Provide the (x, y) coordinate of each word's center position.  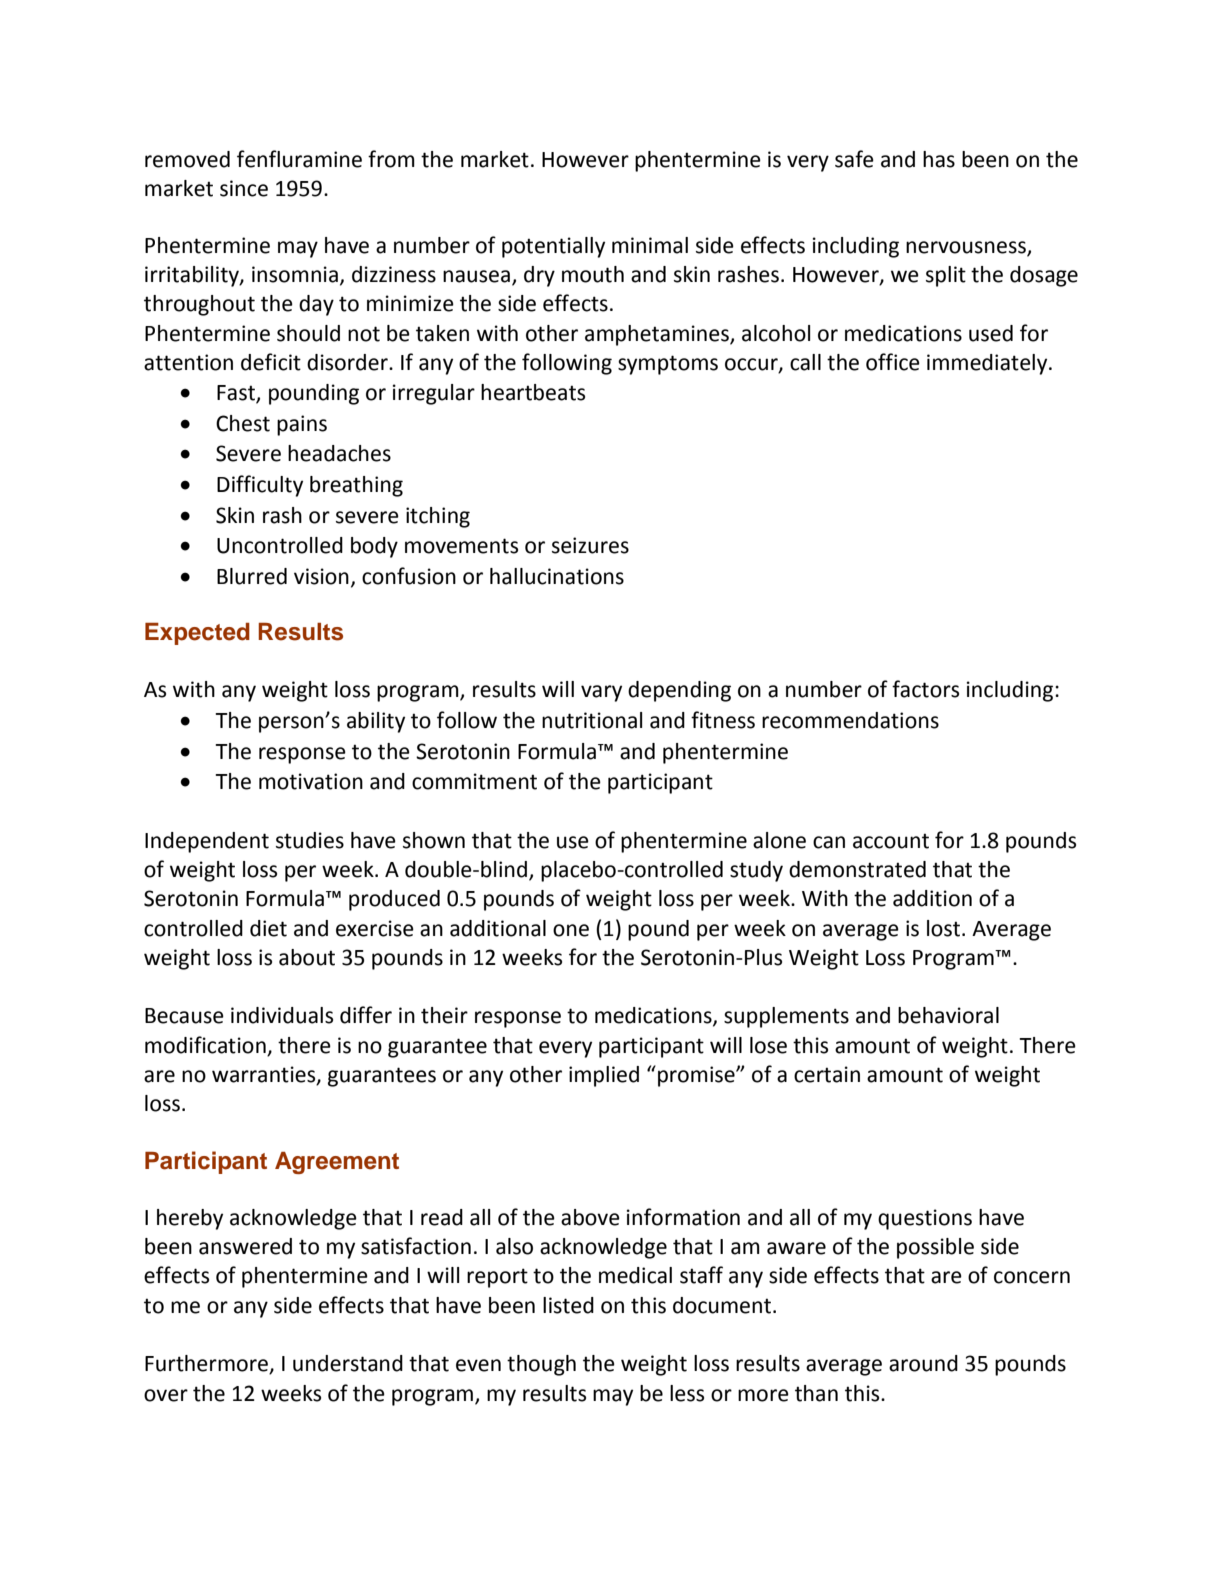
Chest (243, 423)
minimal (650, 245)
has (939, 159)
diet (268, 928)
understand (348, 1363)
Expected (197, 634)
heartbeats (533, 392)
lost (943, 928)
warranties (265, 1075)
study (756, 871)
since (244, 188)
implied (604, 1076)
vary (601, 693)
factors (925, 689)
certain (827, 1074)
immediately (988, 364)
